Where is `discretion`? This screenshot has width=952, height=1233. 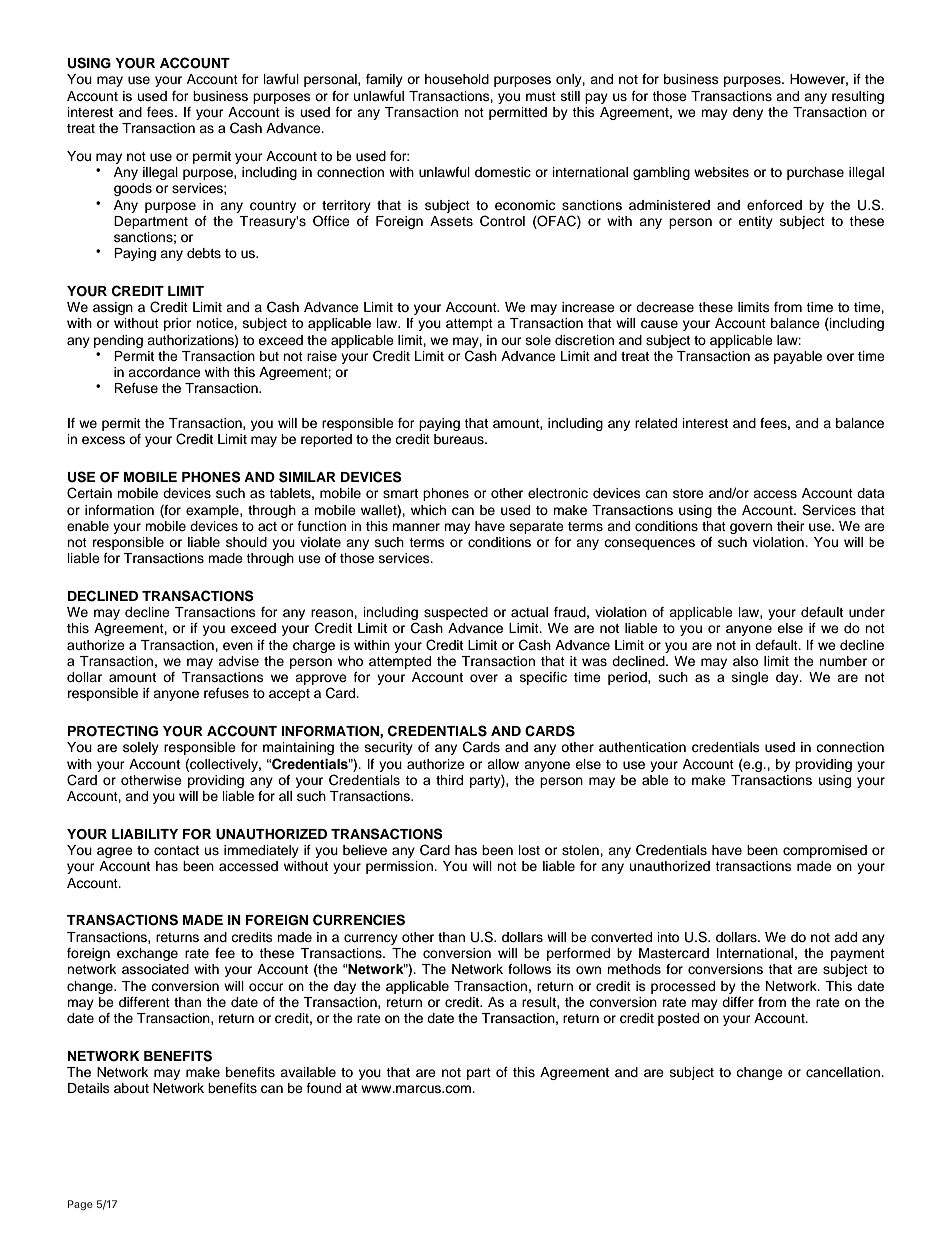
discretion is located at coordinates (584, 340).
